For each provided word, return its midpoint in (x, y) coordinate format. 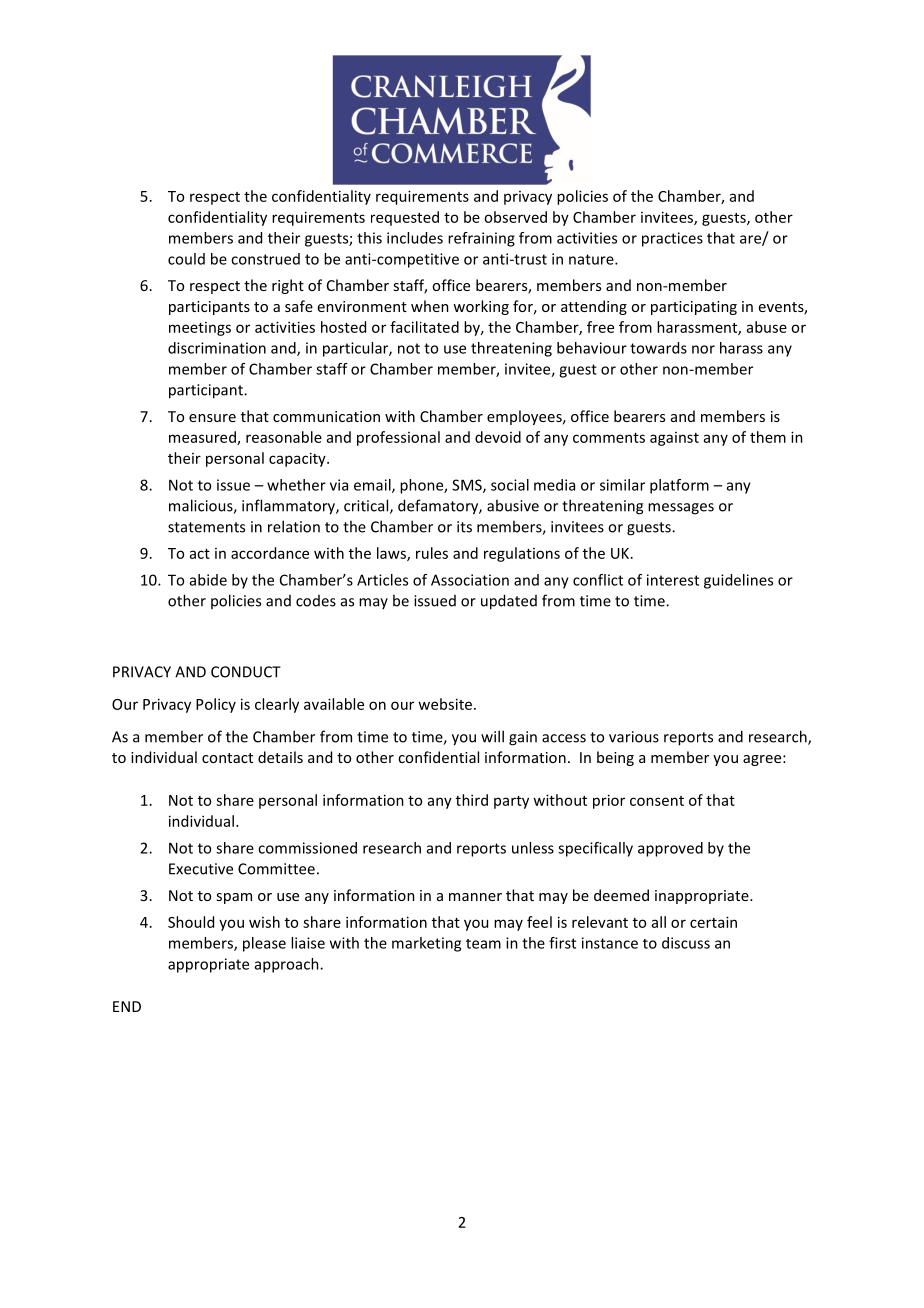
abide (208, 580)
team (483, 944)
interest (673, 580)
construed (265, 259)
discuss (686, 943)
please (264, 944)
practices (672, 239)
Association (470, 580)
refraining (481, 239)
